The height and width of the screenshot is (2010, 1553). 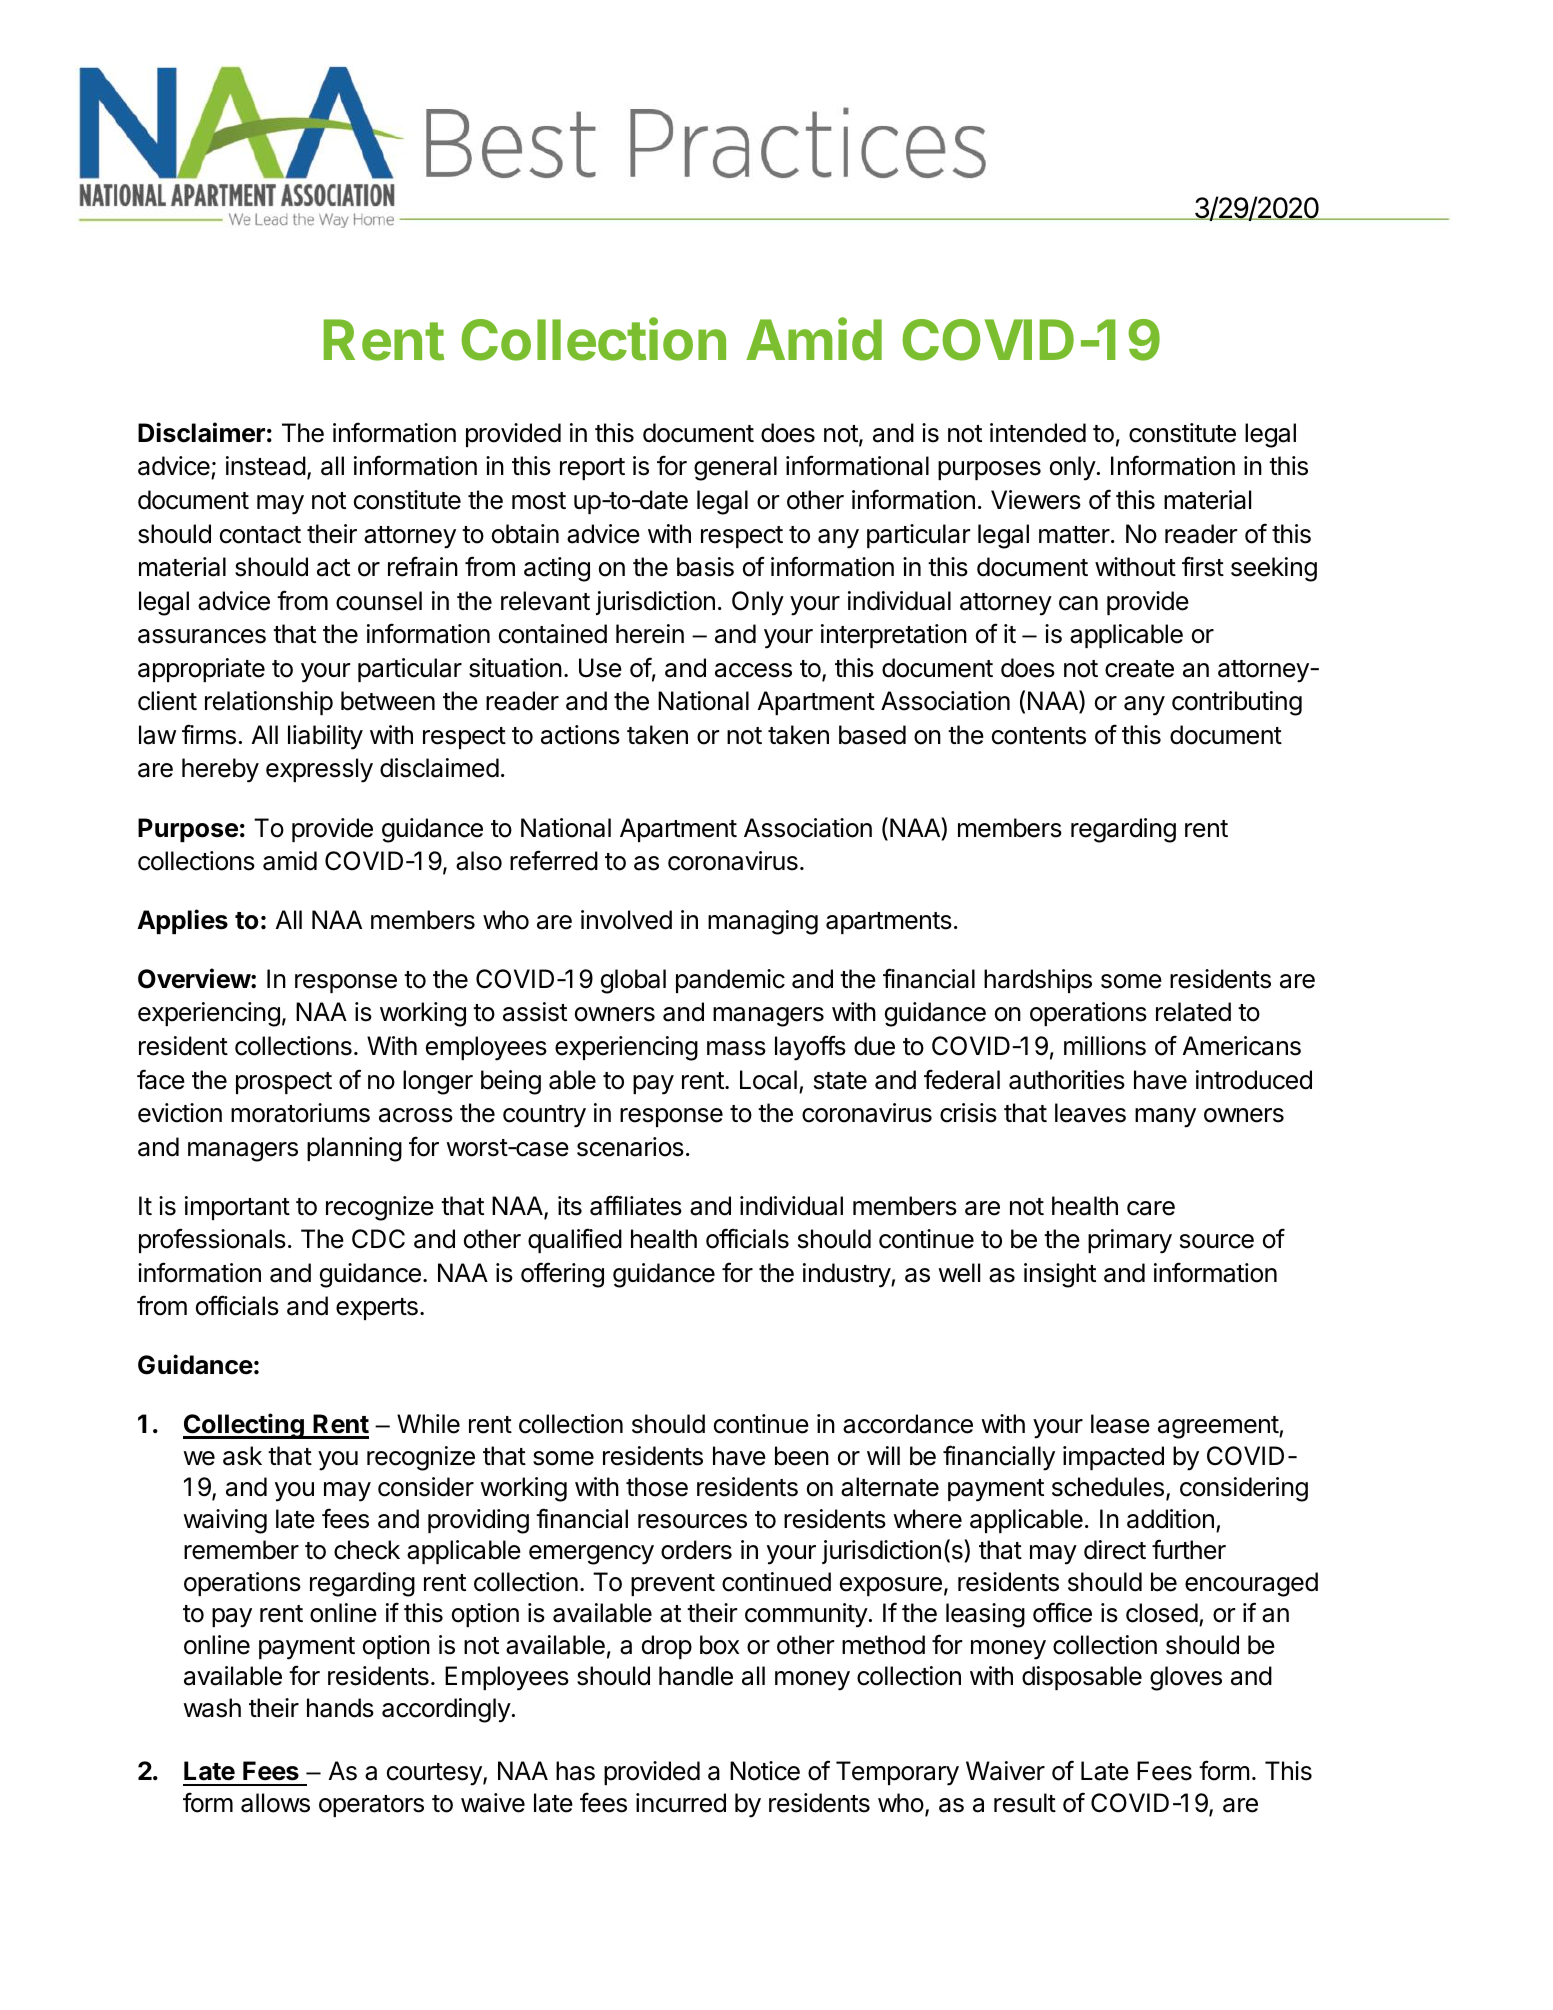 I want to click on instead, so click(x=266, y=466).
